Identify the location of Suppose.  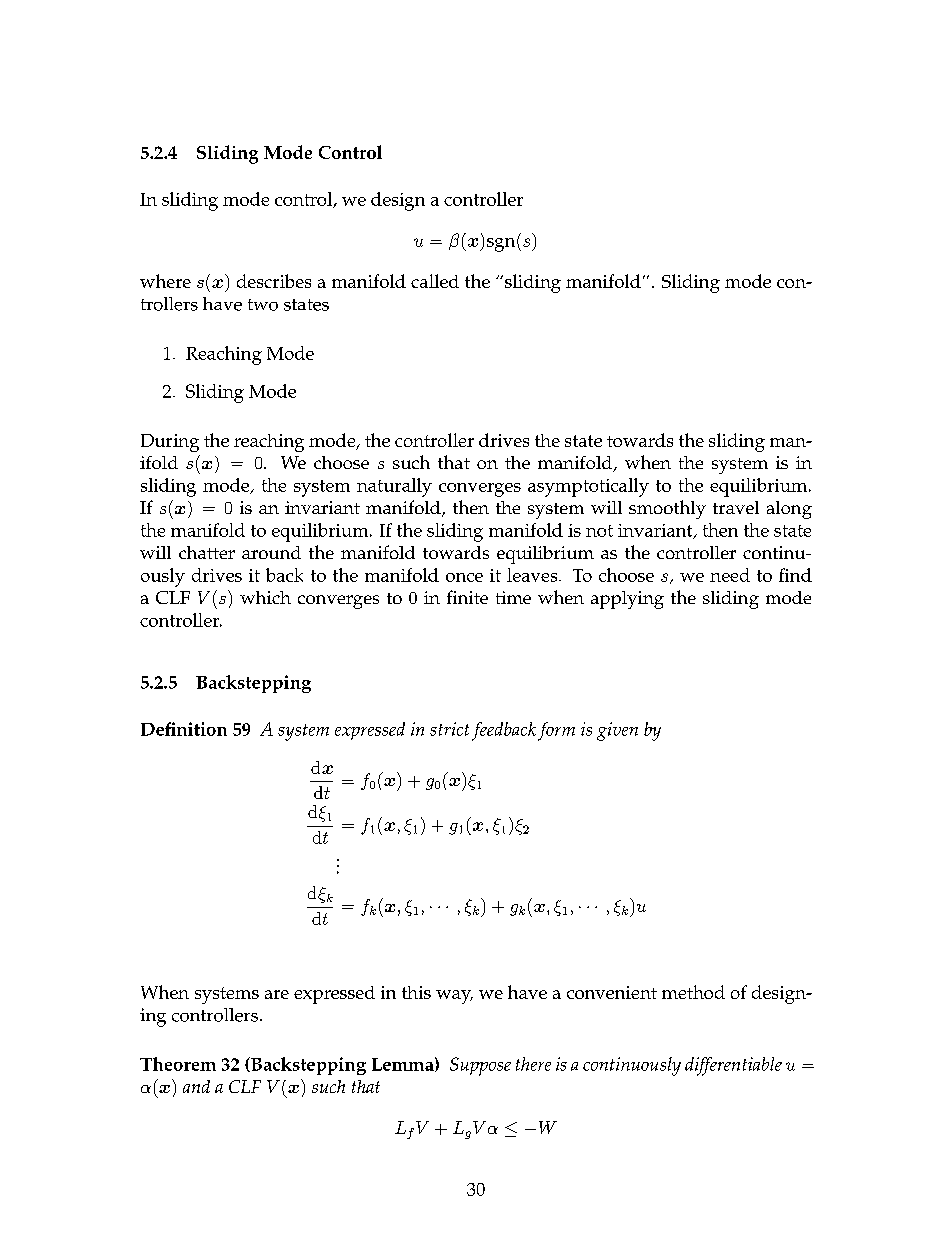
(480, 1066).
